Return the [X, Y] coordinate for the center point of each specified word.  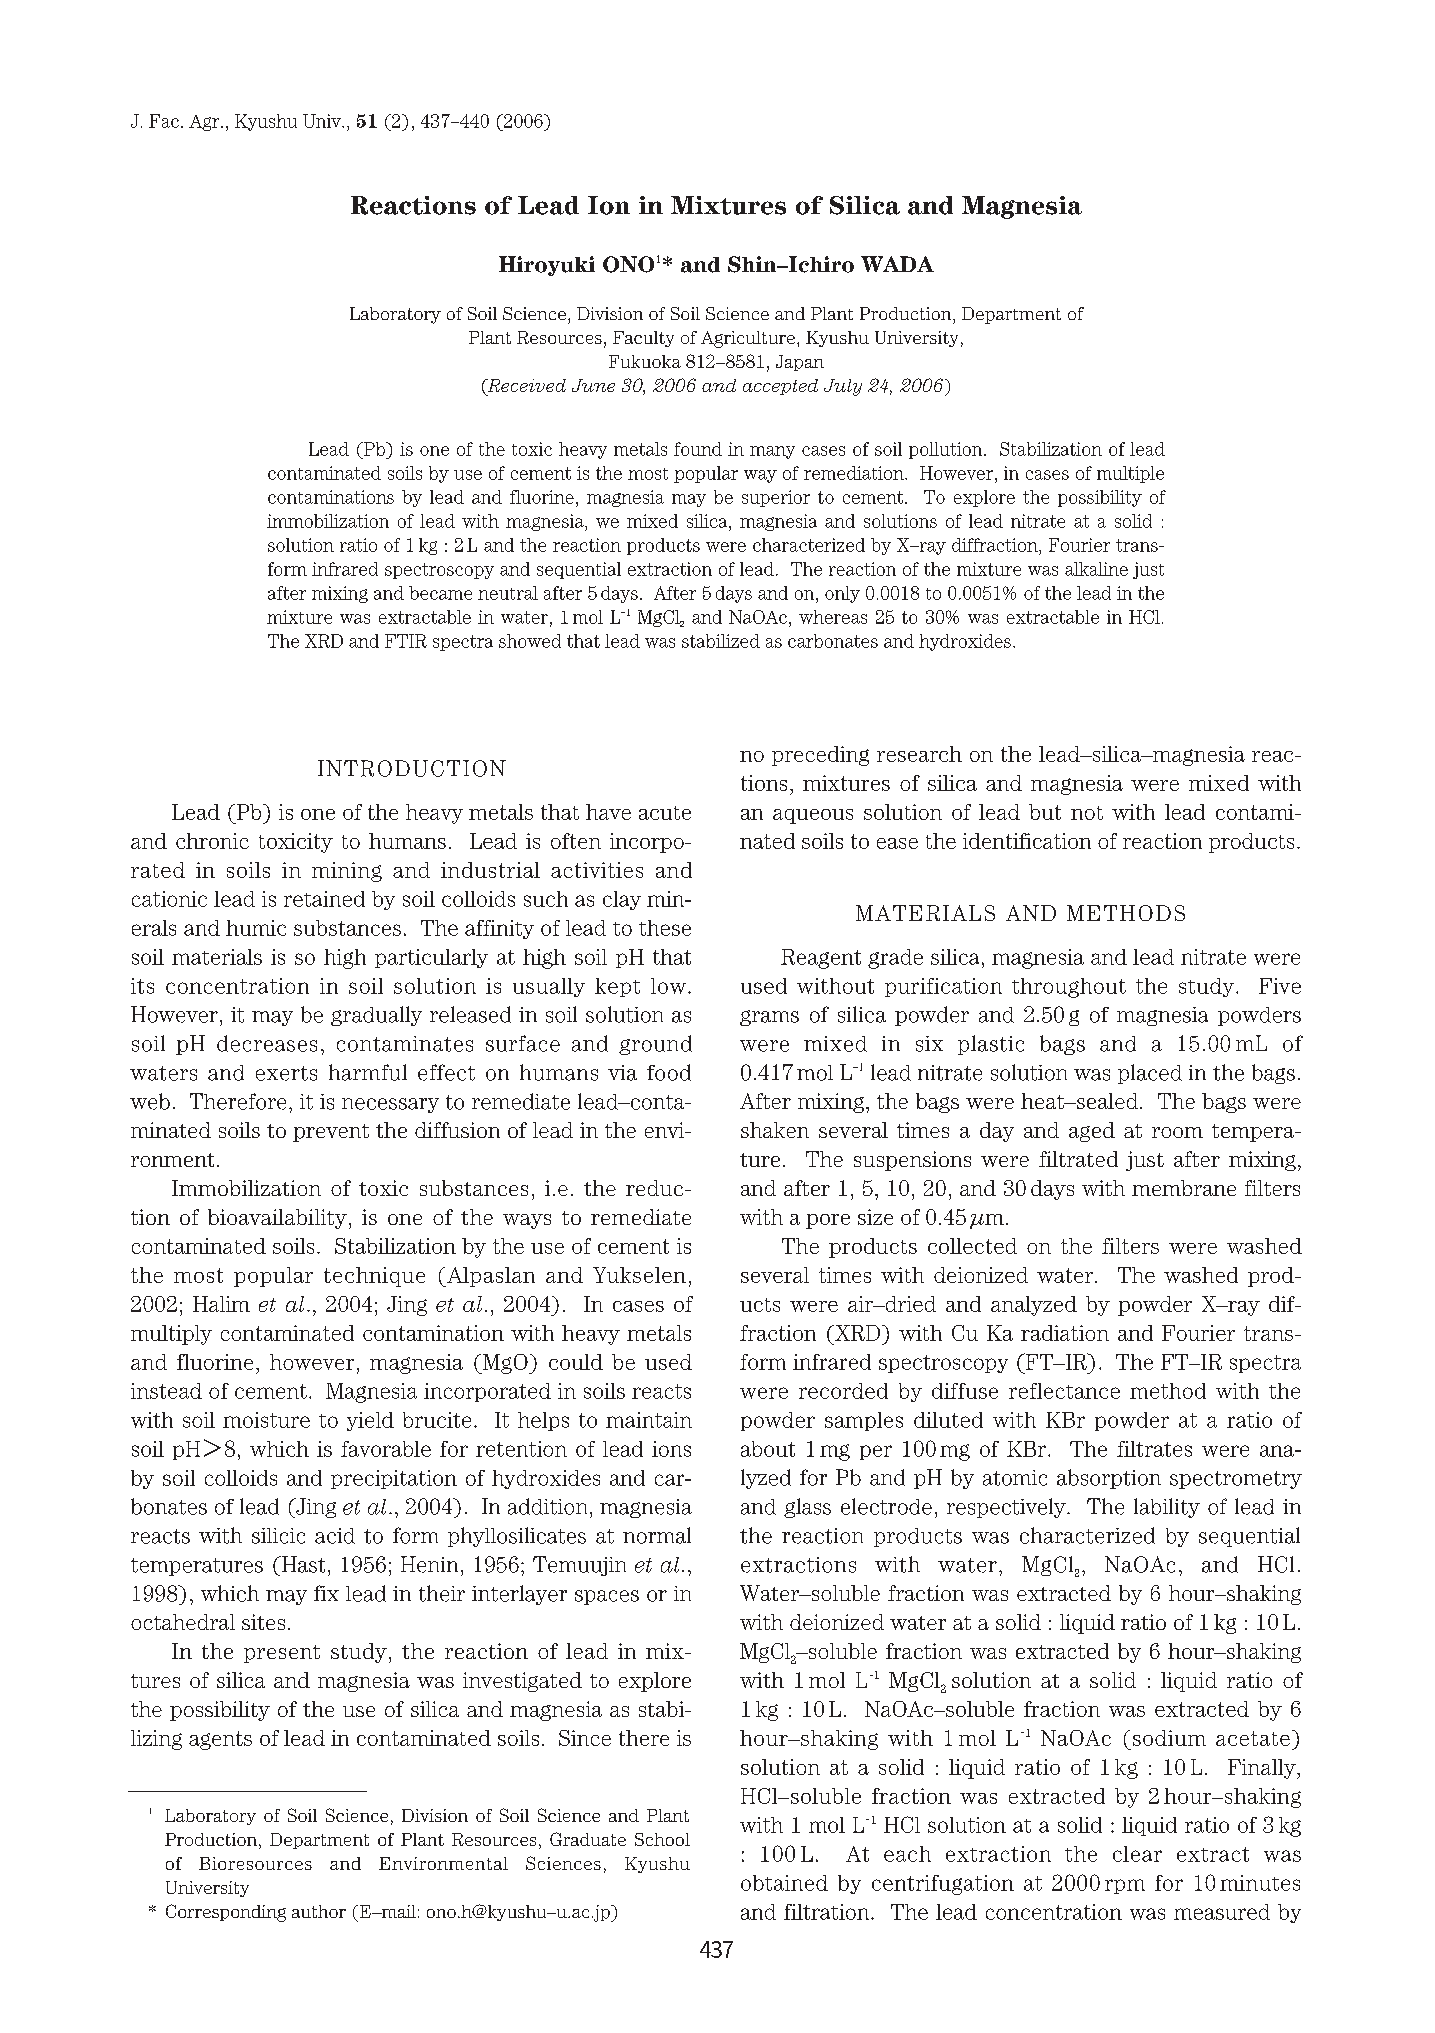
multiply [171, 1335]
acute [665, 813]
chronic [212, 841]
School [662, 1839]
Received [525, 387]
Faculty [643, 339]
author [319, 1911]
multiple [1130, 474]
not [1087, 813]
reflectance [1064, 1391]
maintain [649, 1420]
